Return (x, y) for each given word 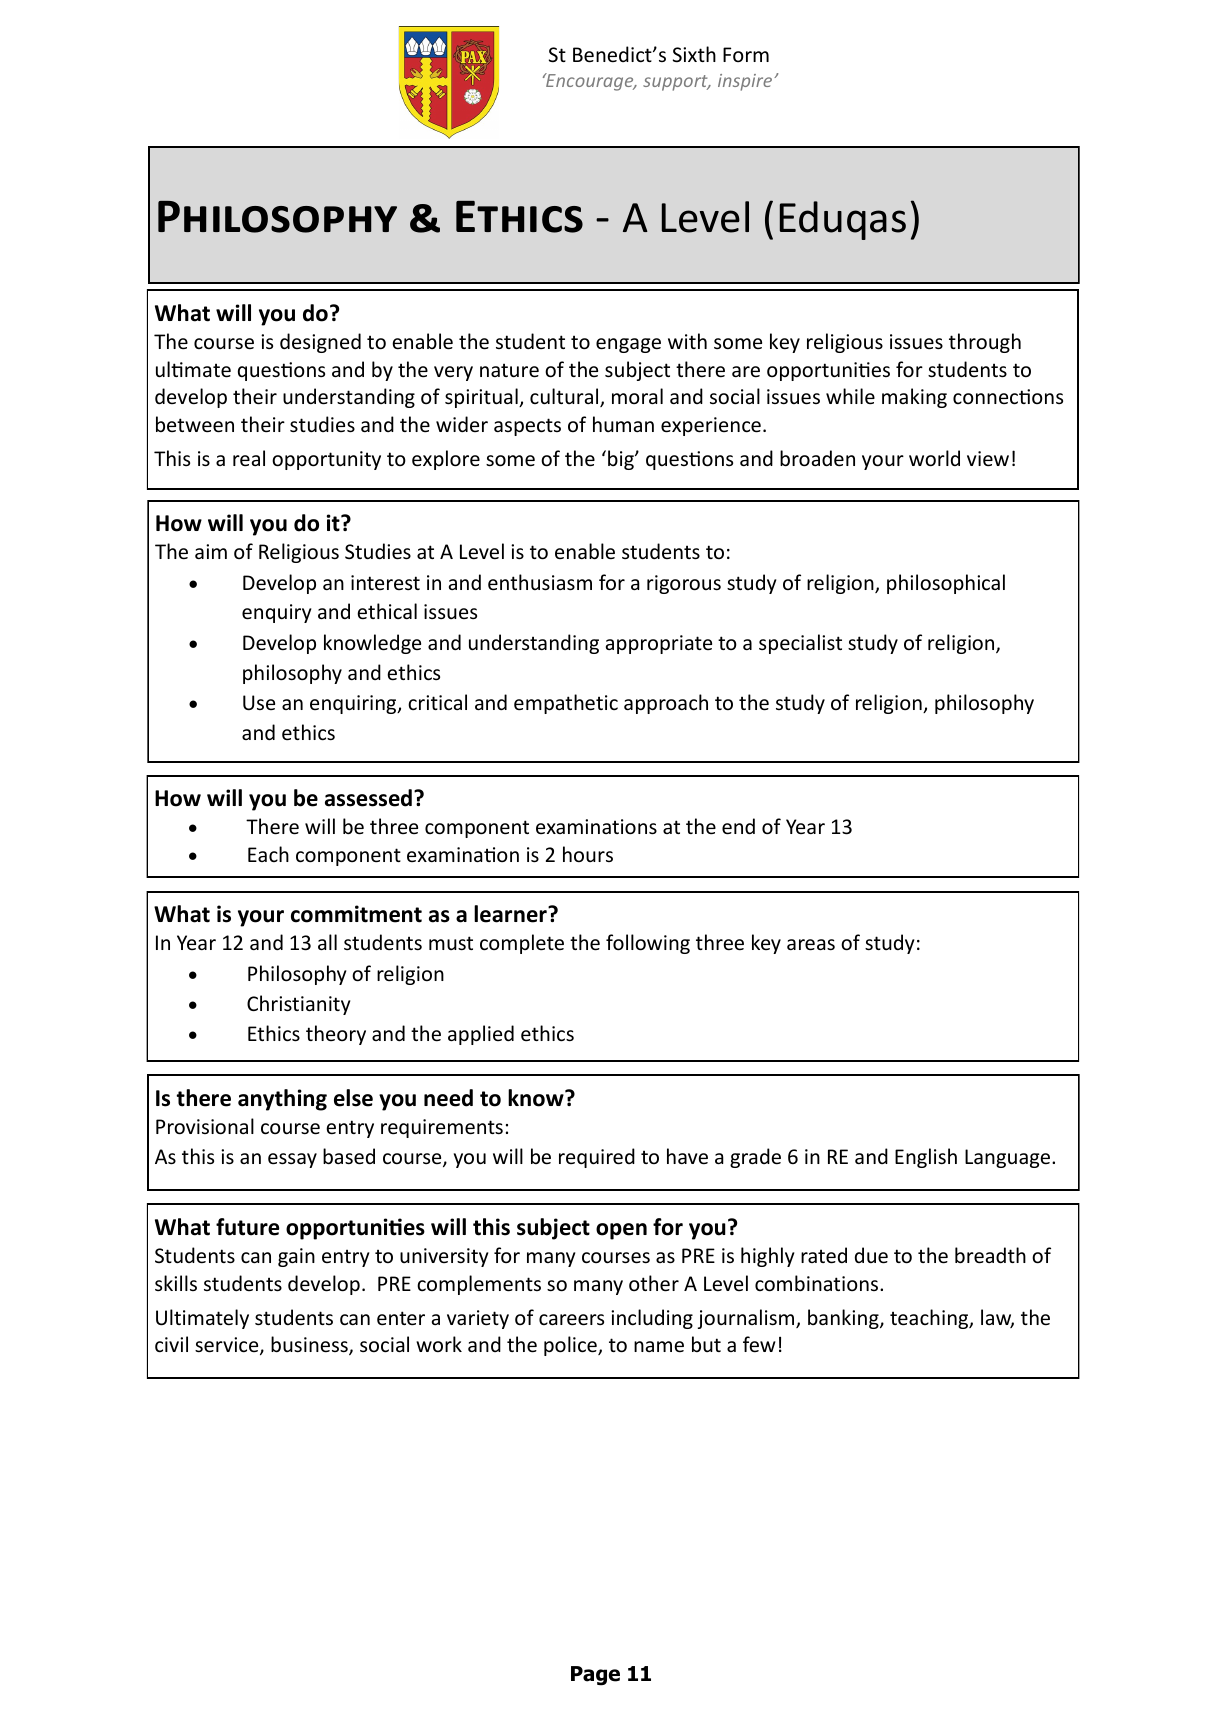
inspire (746, 82)
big (622, 460)
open (621, 1231)
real (249, 458)
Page (595, 1676)
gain (296, 1257)
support (676, 83)
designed (320, 343)
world (934, 458)
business (310, 1345)
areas (811, 945)
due (871, 1255)
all (327, 942)
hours (588, 854)
